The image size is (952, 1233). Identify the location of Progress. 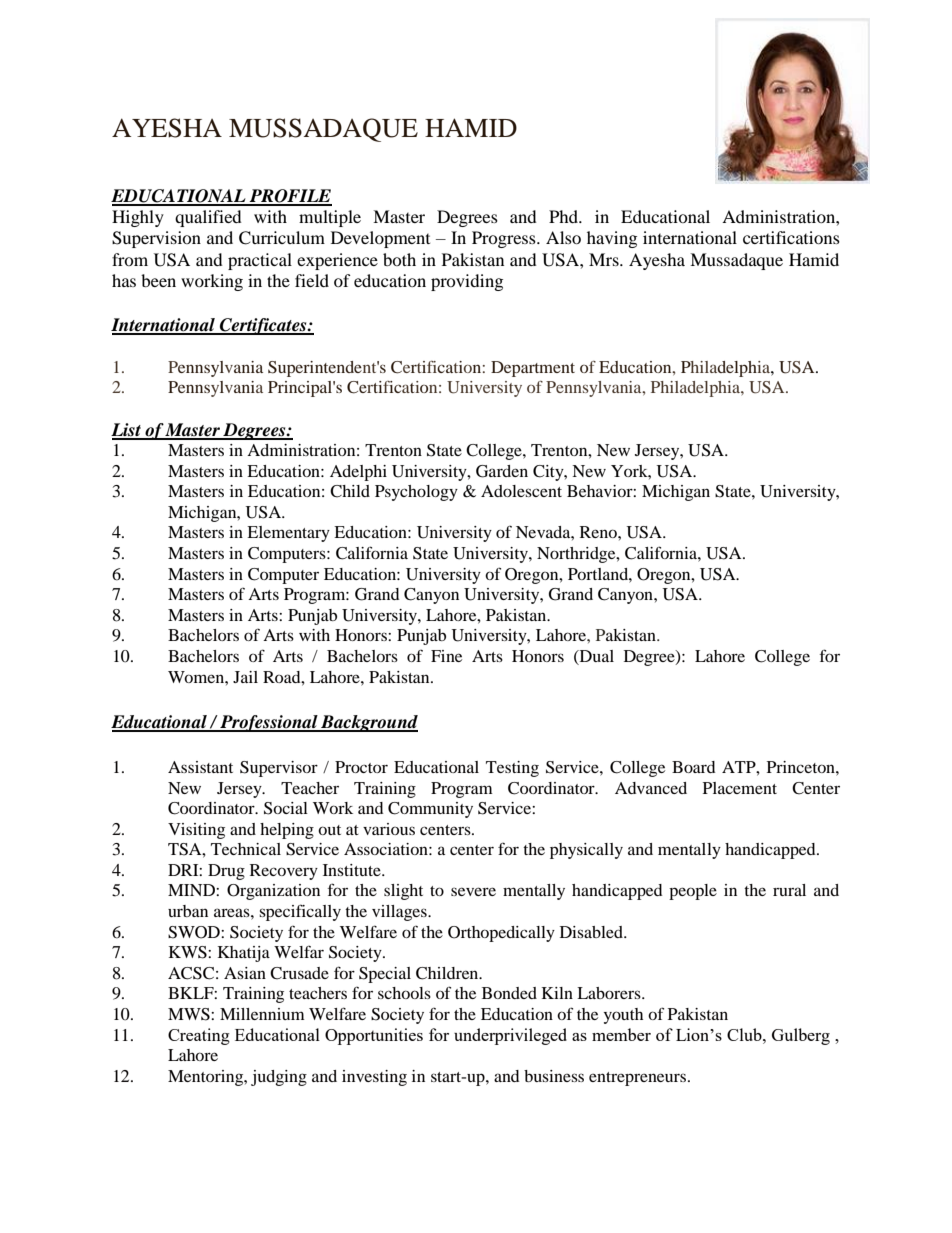
(505, 239).
